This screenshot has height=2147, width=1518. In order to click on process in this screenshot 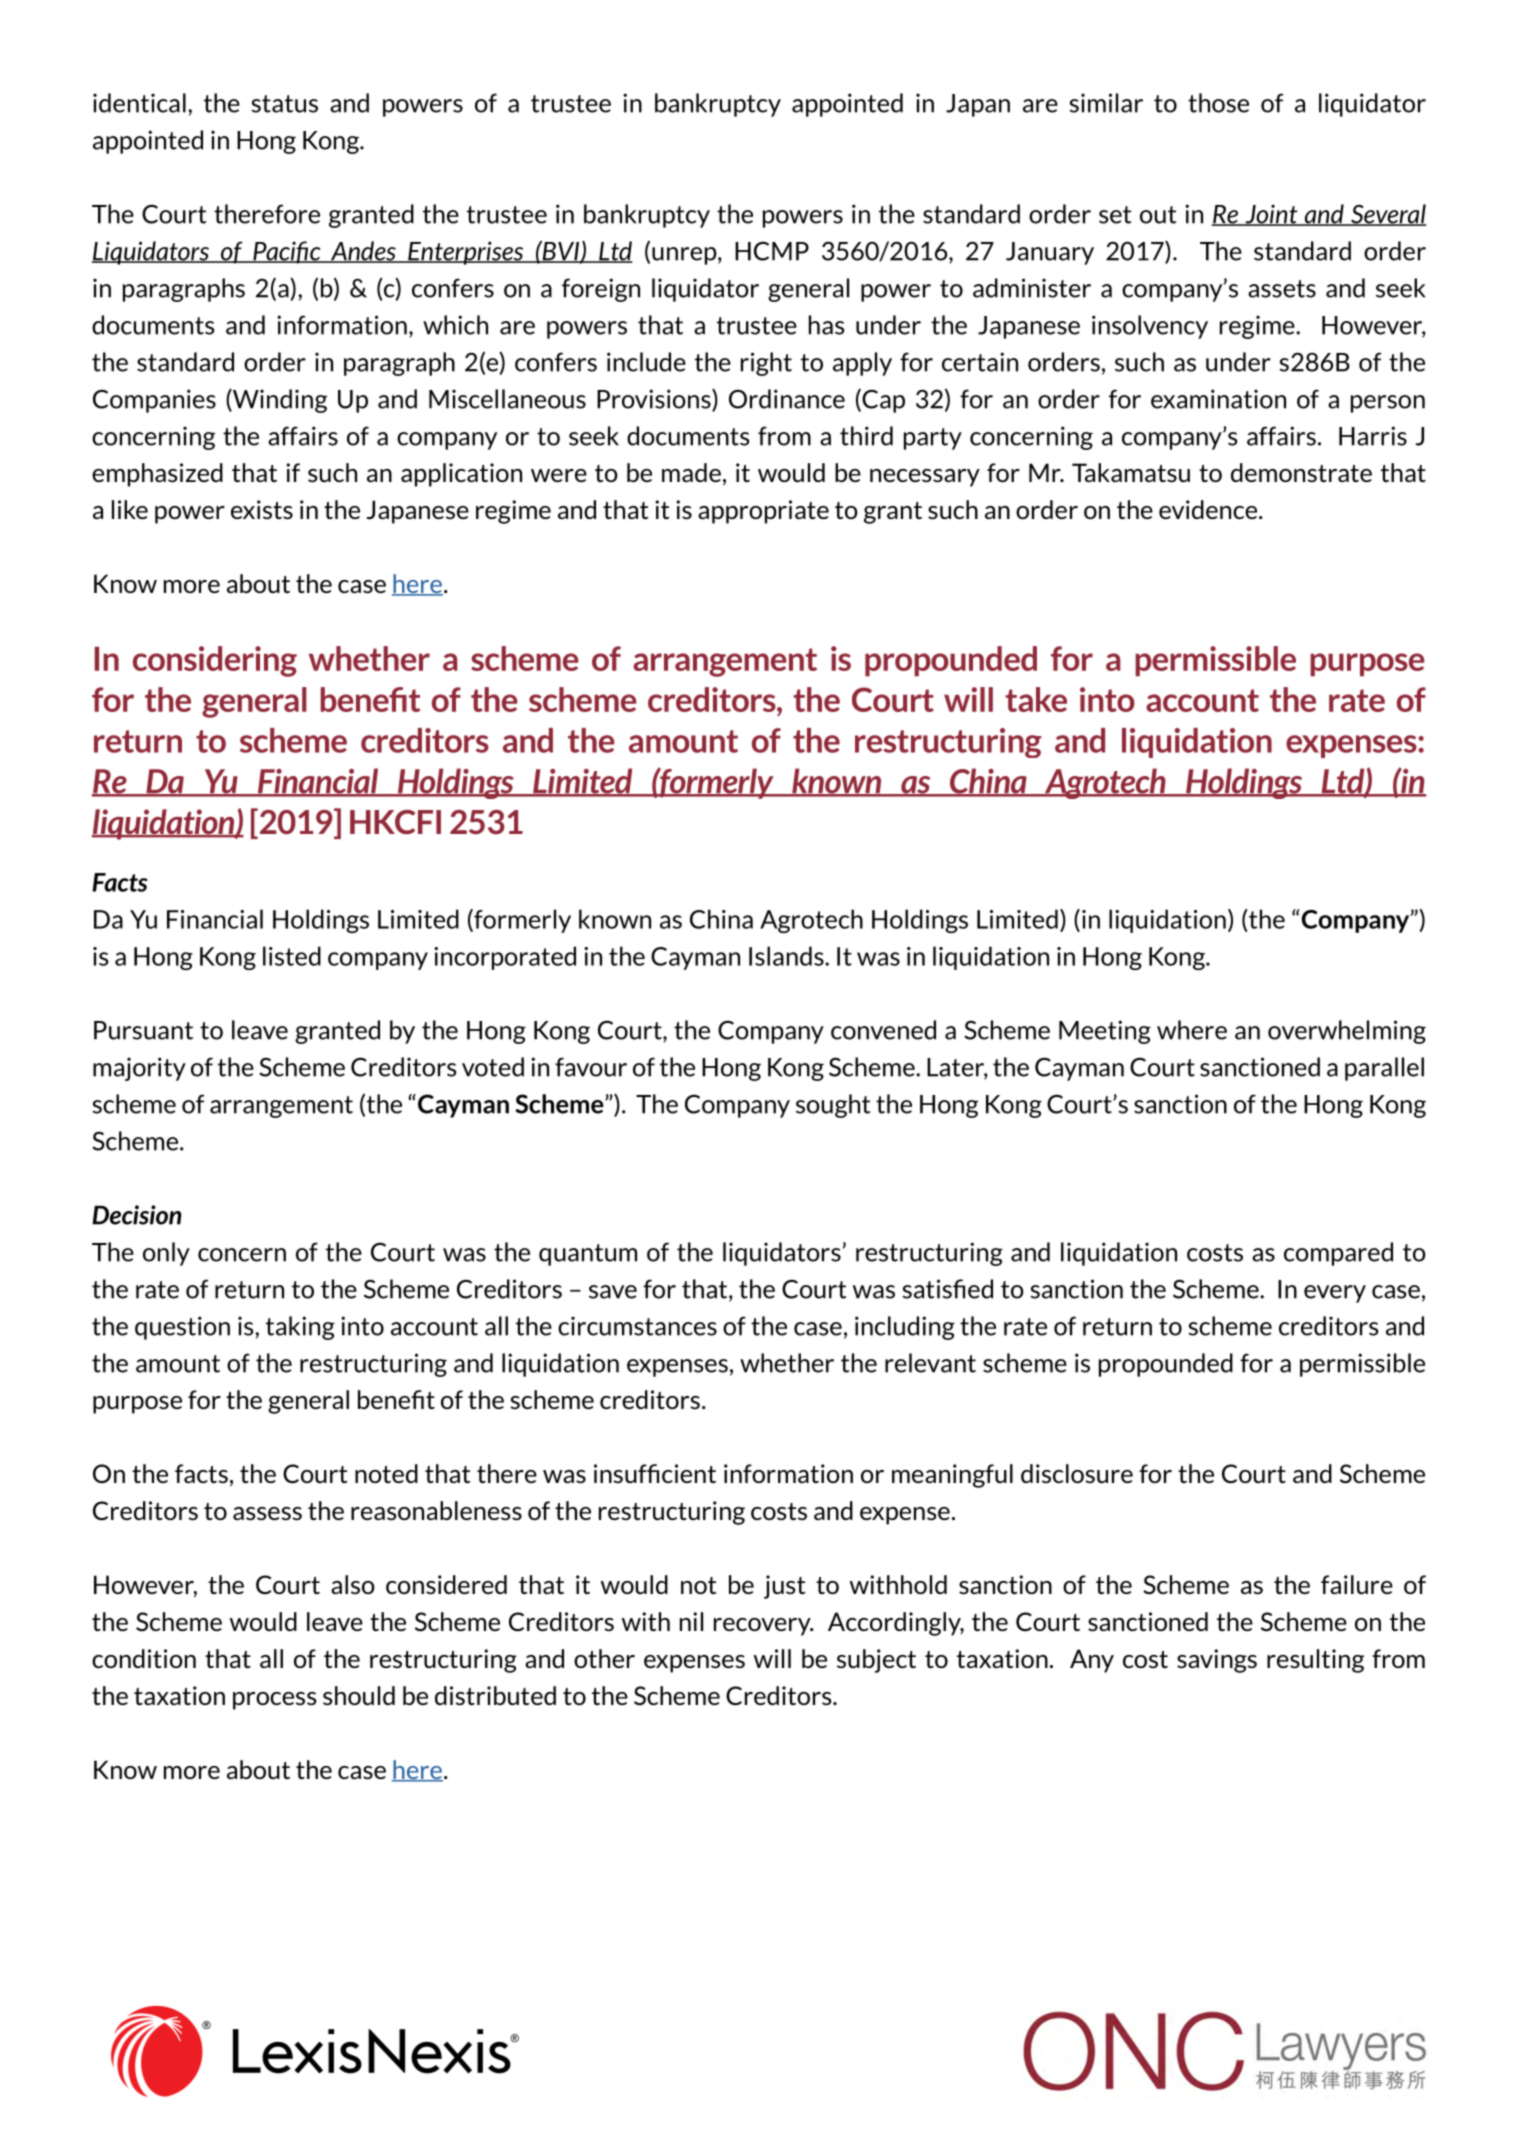, I will do `click(274, 1701)`.
